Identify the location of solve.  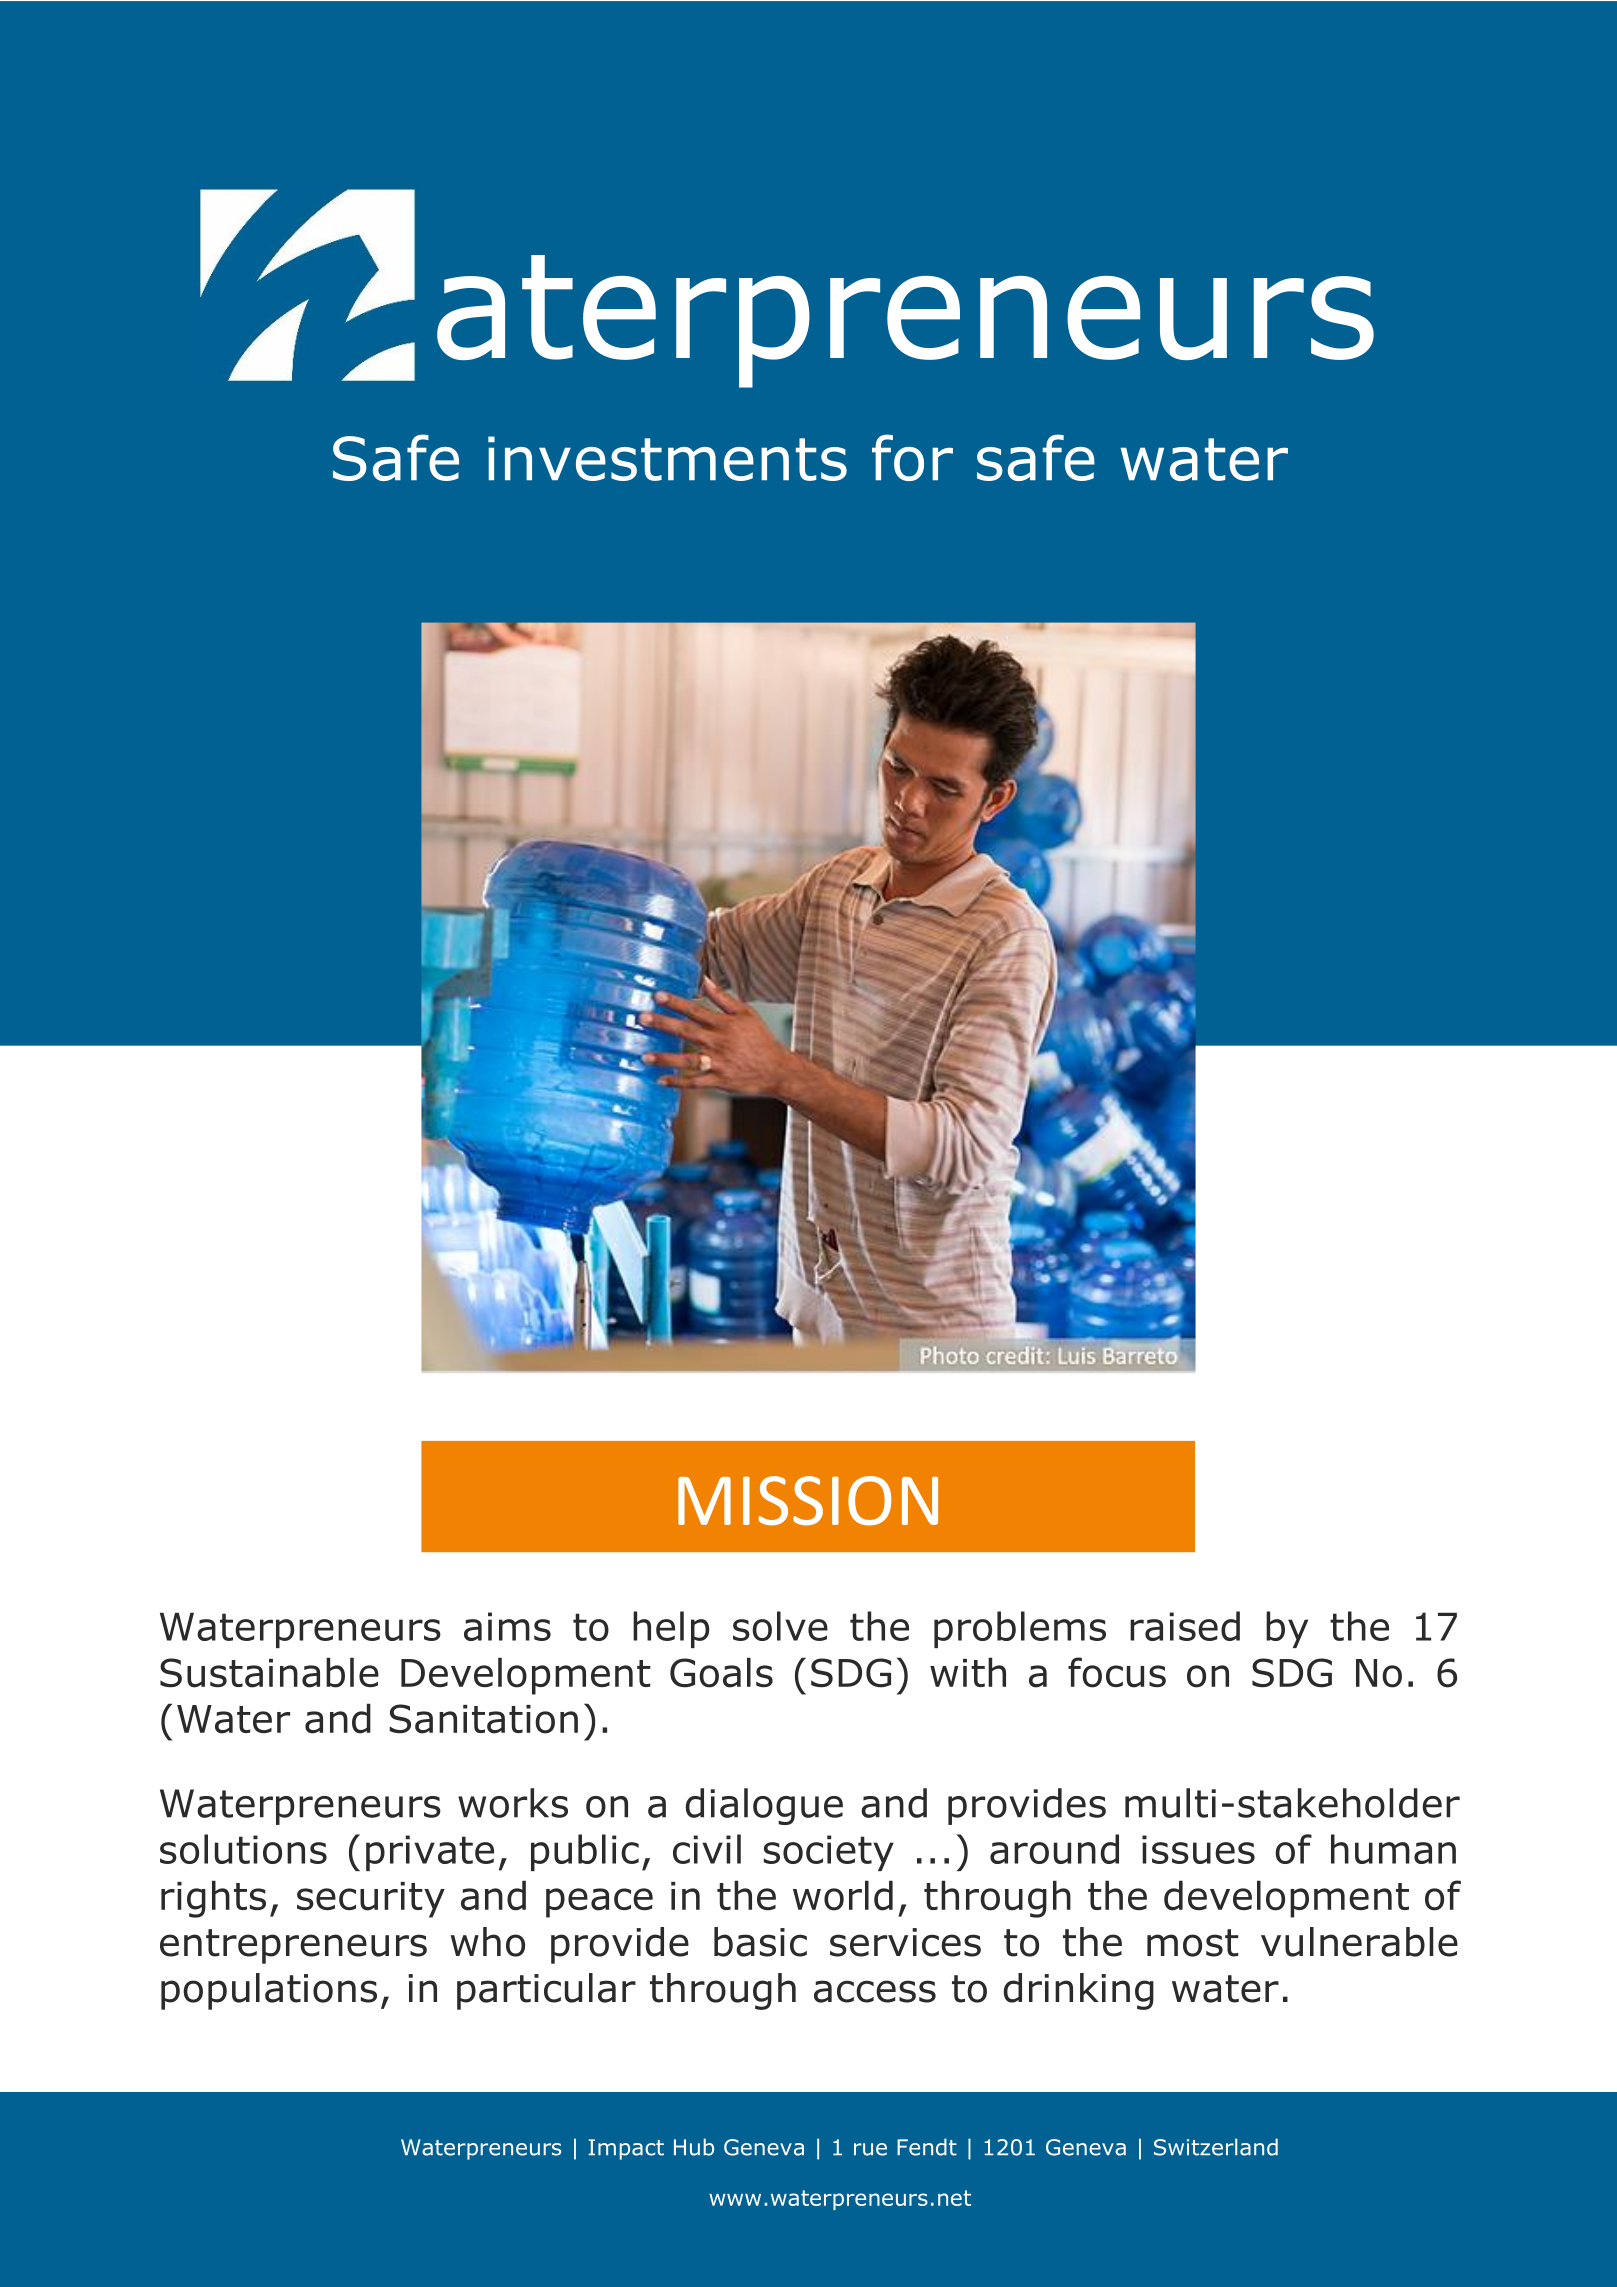
(780, 1626).
